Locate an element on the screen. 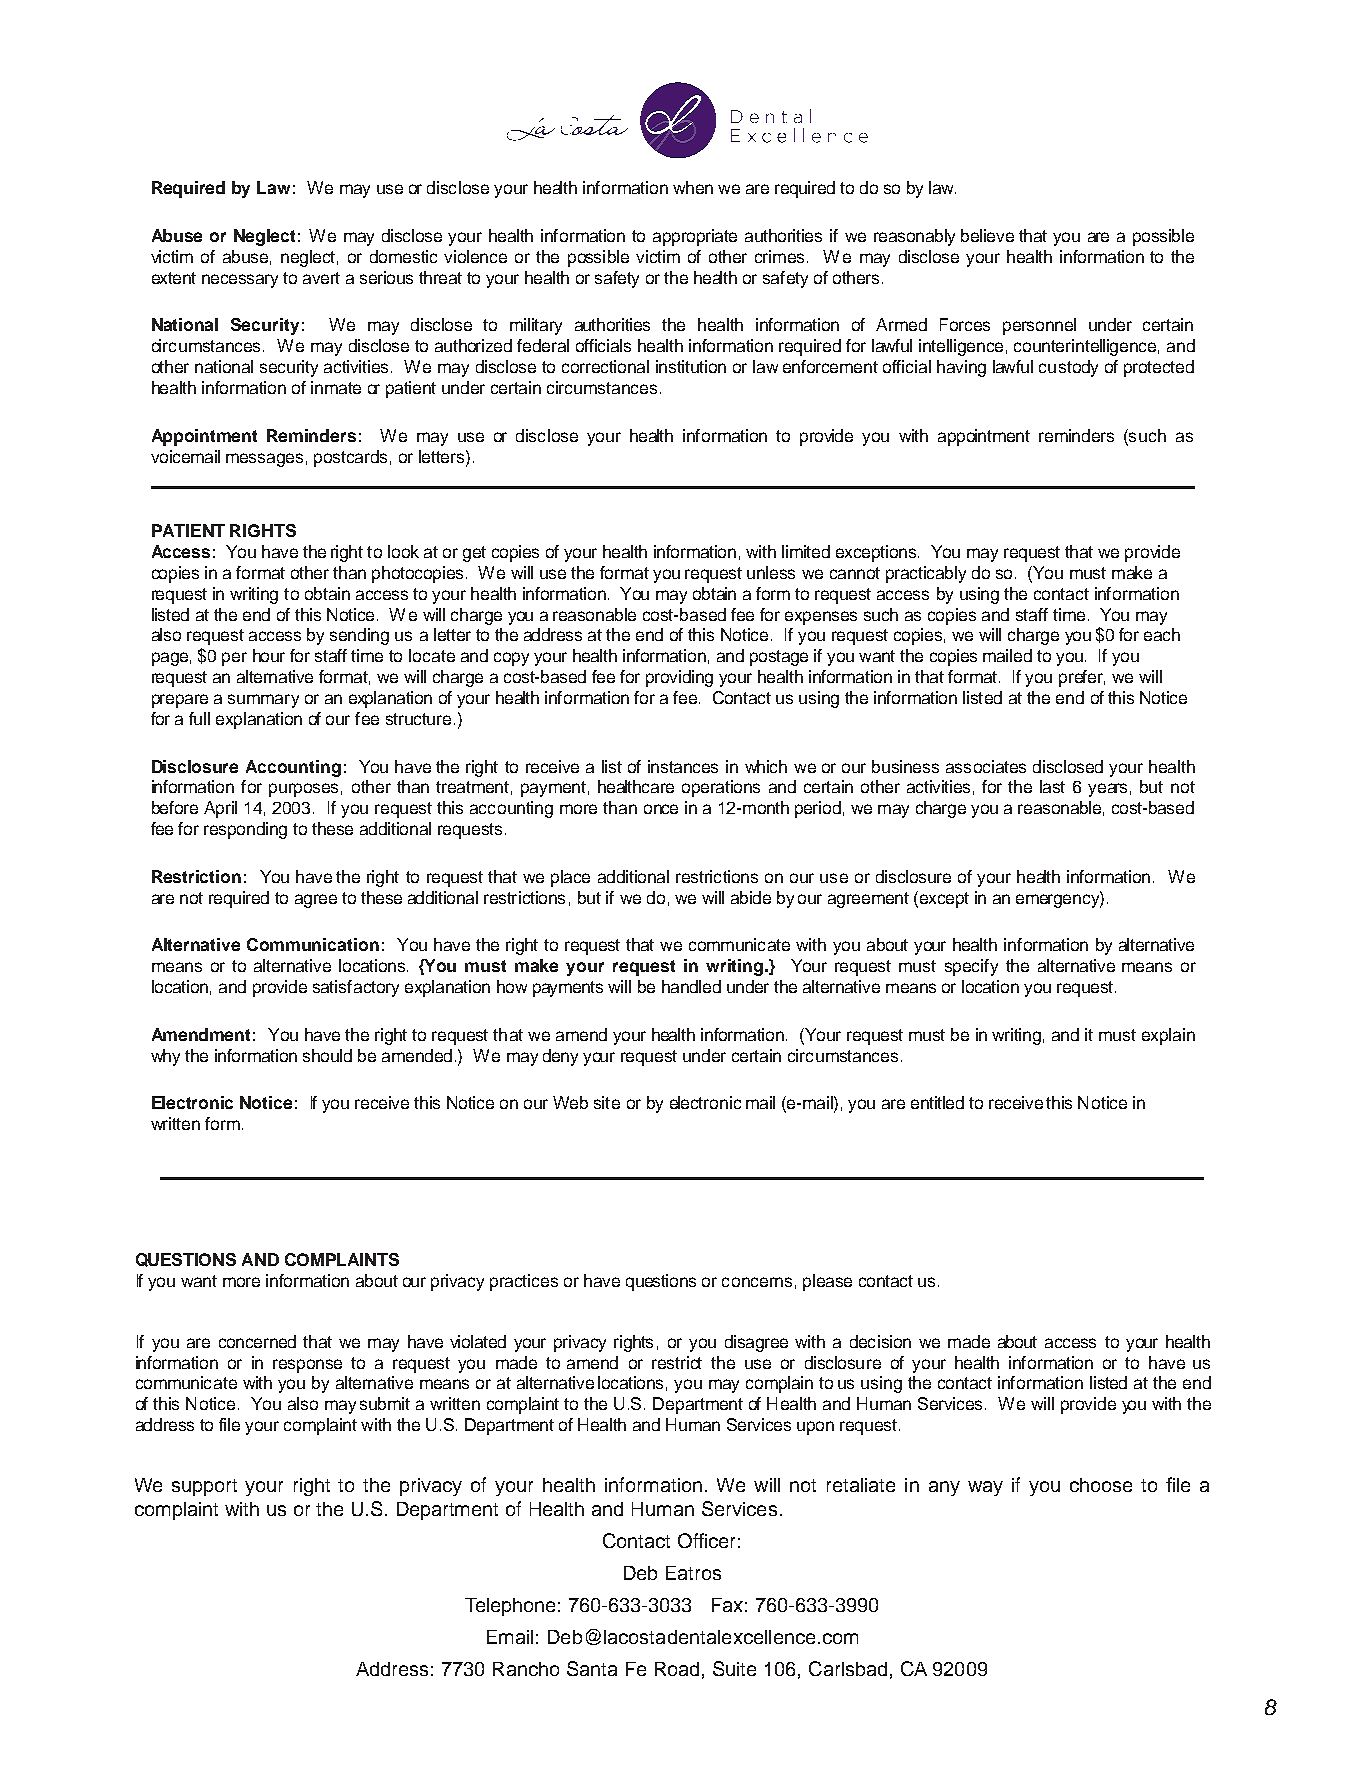 The width and height of the screenshot is (1365, 1767). Road is located at coordinates (677, 1669).
